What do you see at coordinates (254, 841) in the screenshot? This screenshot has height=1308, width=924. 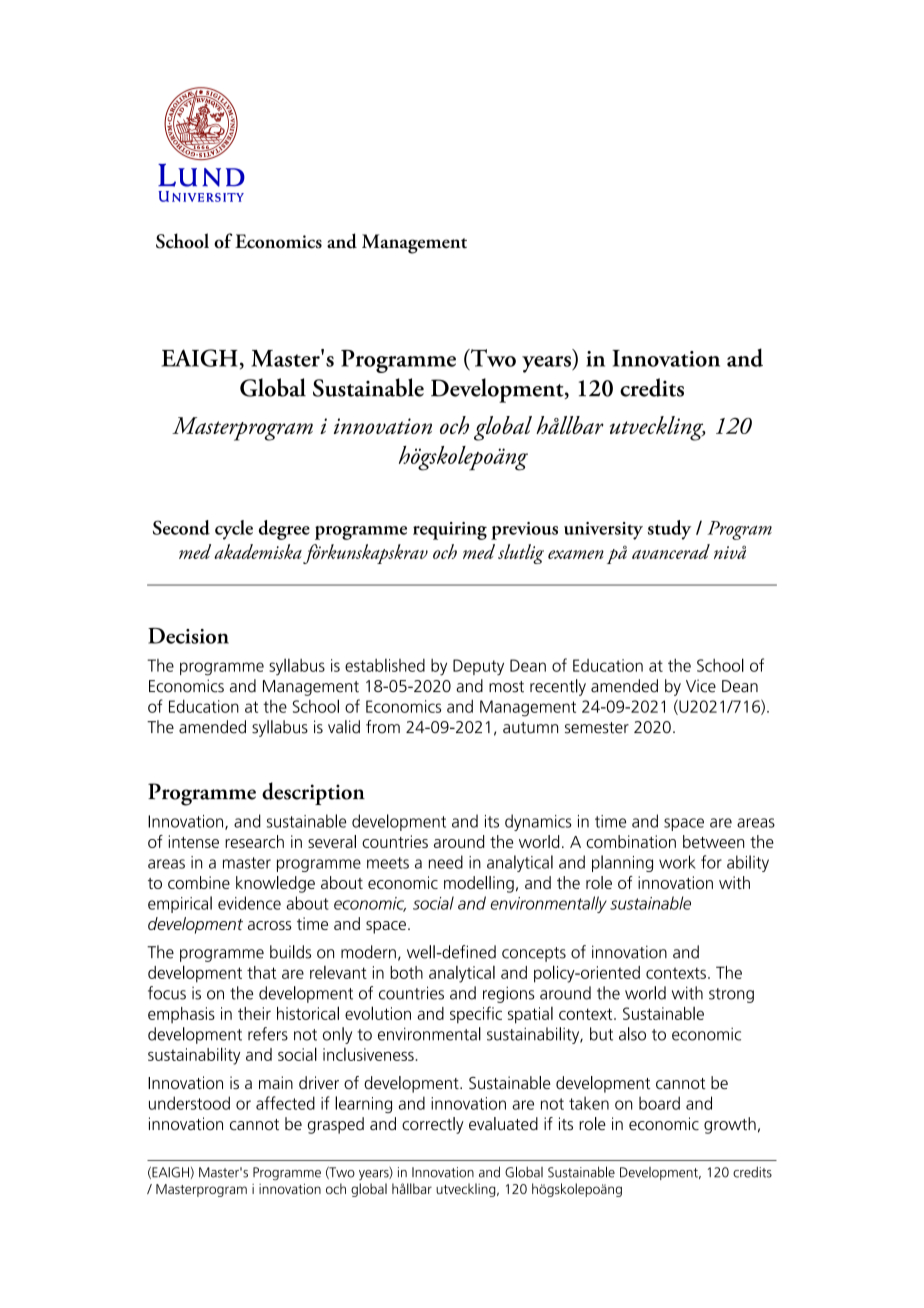 I see `research` at bounding box center [254, 841].
